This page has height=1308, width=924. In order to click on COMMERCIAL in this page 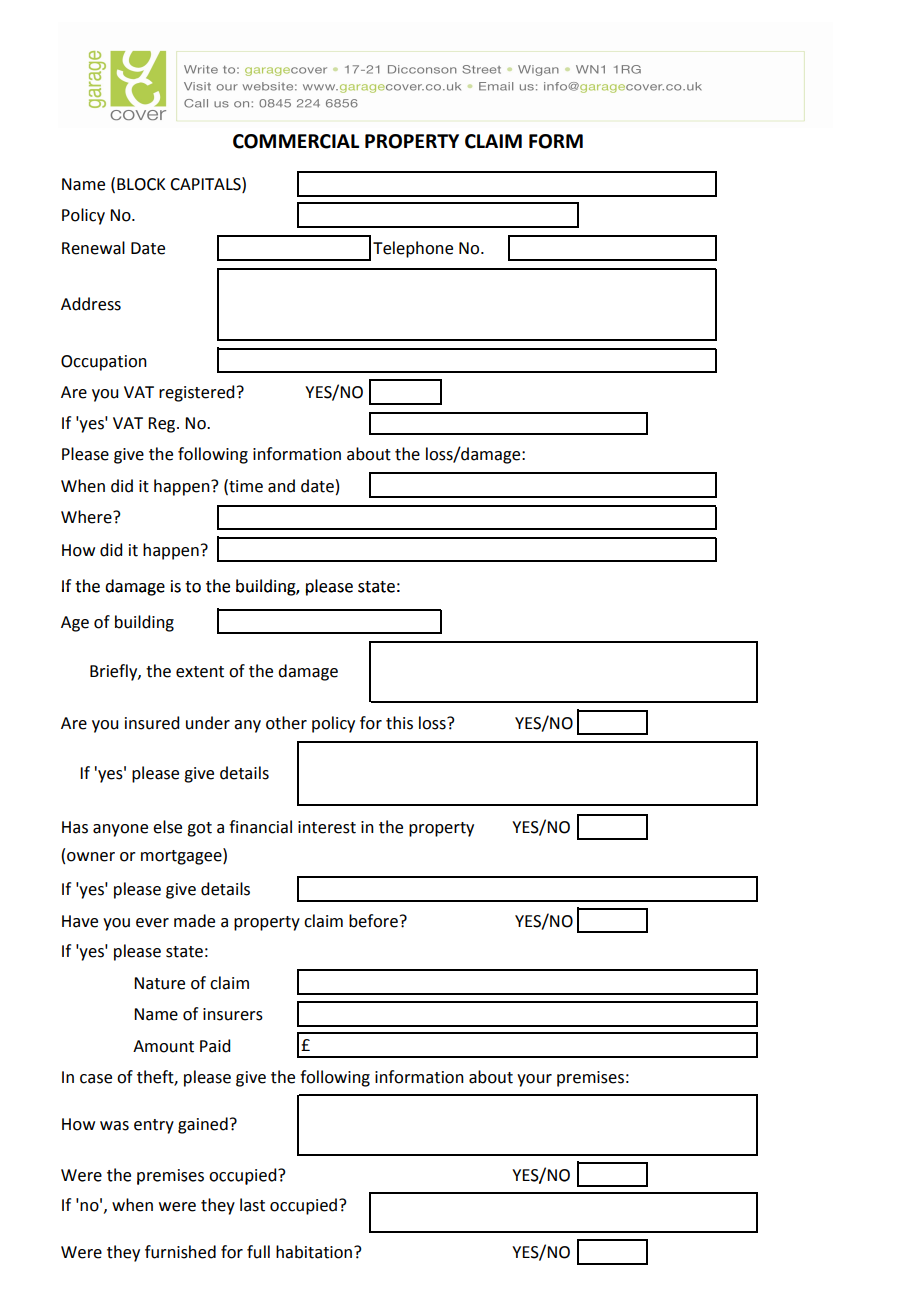, I will do `click(296, 141)`.
